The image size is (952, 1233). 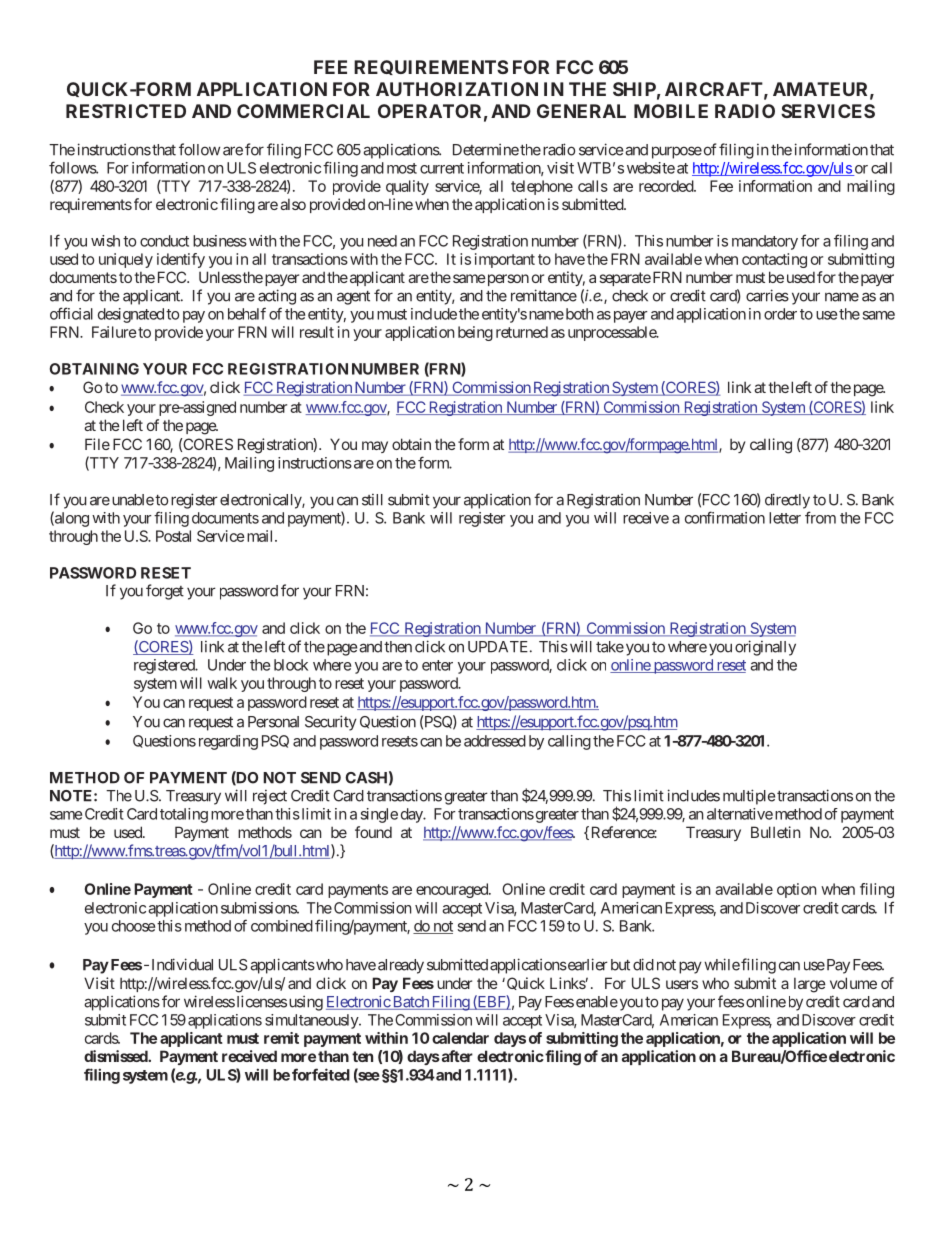 I want to click on forget, so click(x=165, y=592).
